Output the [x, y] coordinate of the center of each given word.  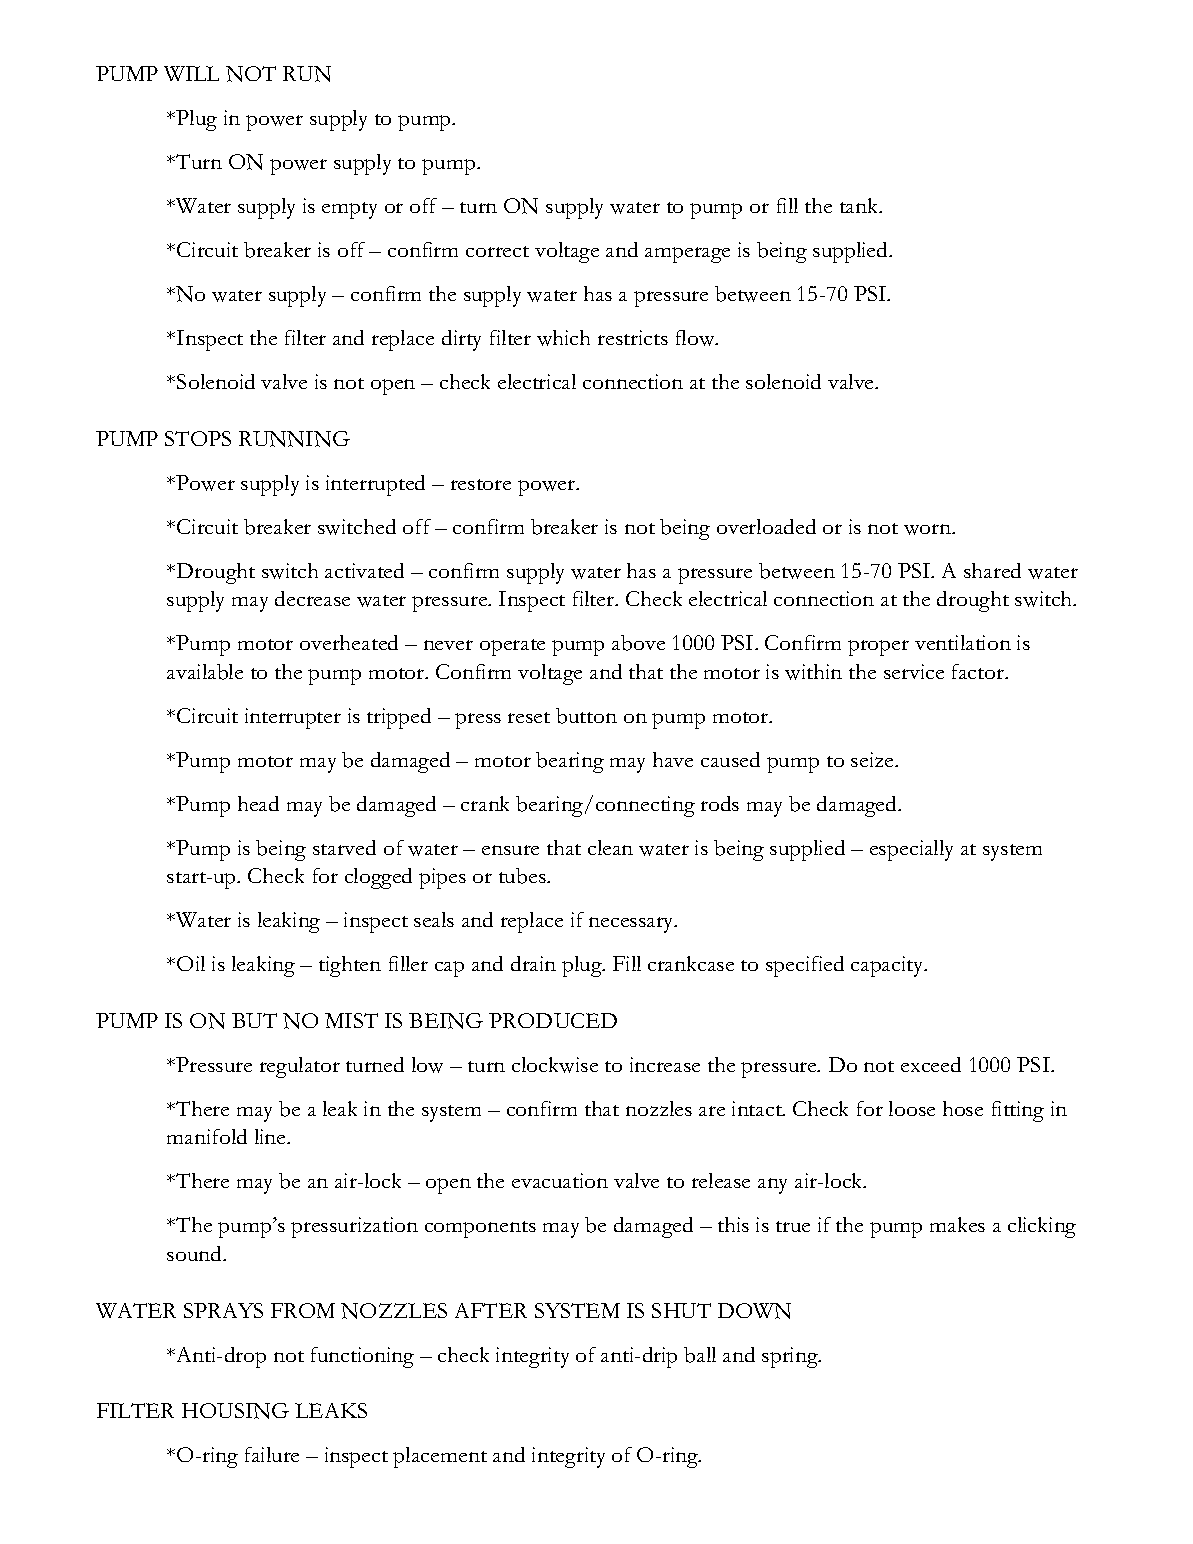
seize [873, 759]
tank [860, 205]
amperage [687, 255]
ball [700, 1355]
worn [929, 529]
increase [665, 1064]
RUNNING [294, 439]
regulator [300, 1067]
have [673, 759]
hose [963, 1108]
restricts [633, 337]
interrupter [293, 718]
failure [272, 1454]
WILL [191, 73]
